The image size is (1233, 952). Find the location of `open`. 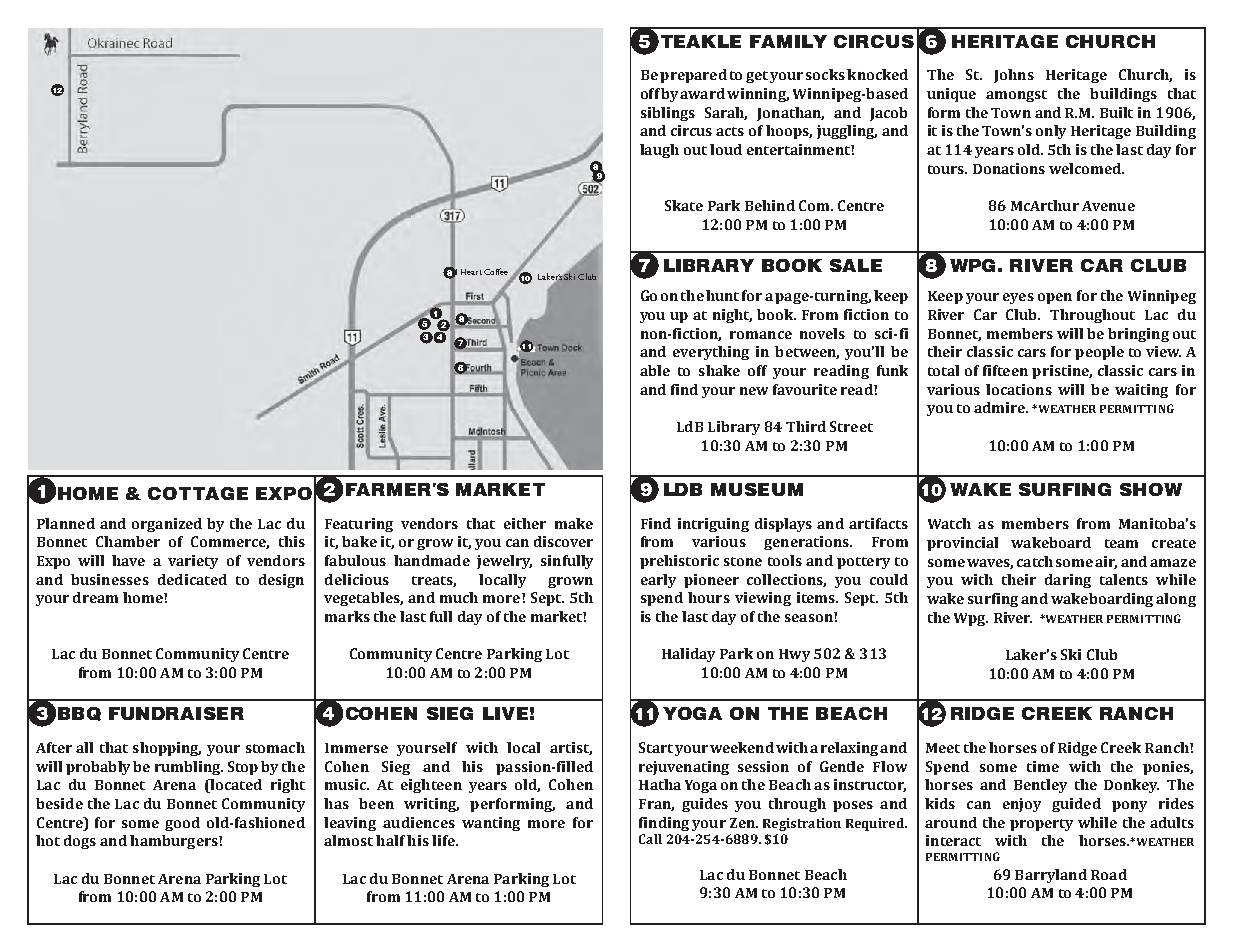

open is located at coordinates (1055, 298).
